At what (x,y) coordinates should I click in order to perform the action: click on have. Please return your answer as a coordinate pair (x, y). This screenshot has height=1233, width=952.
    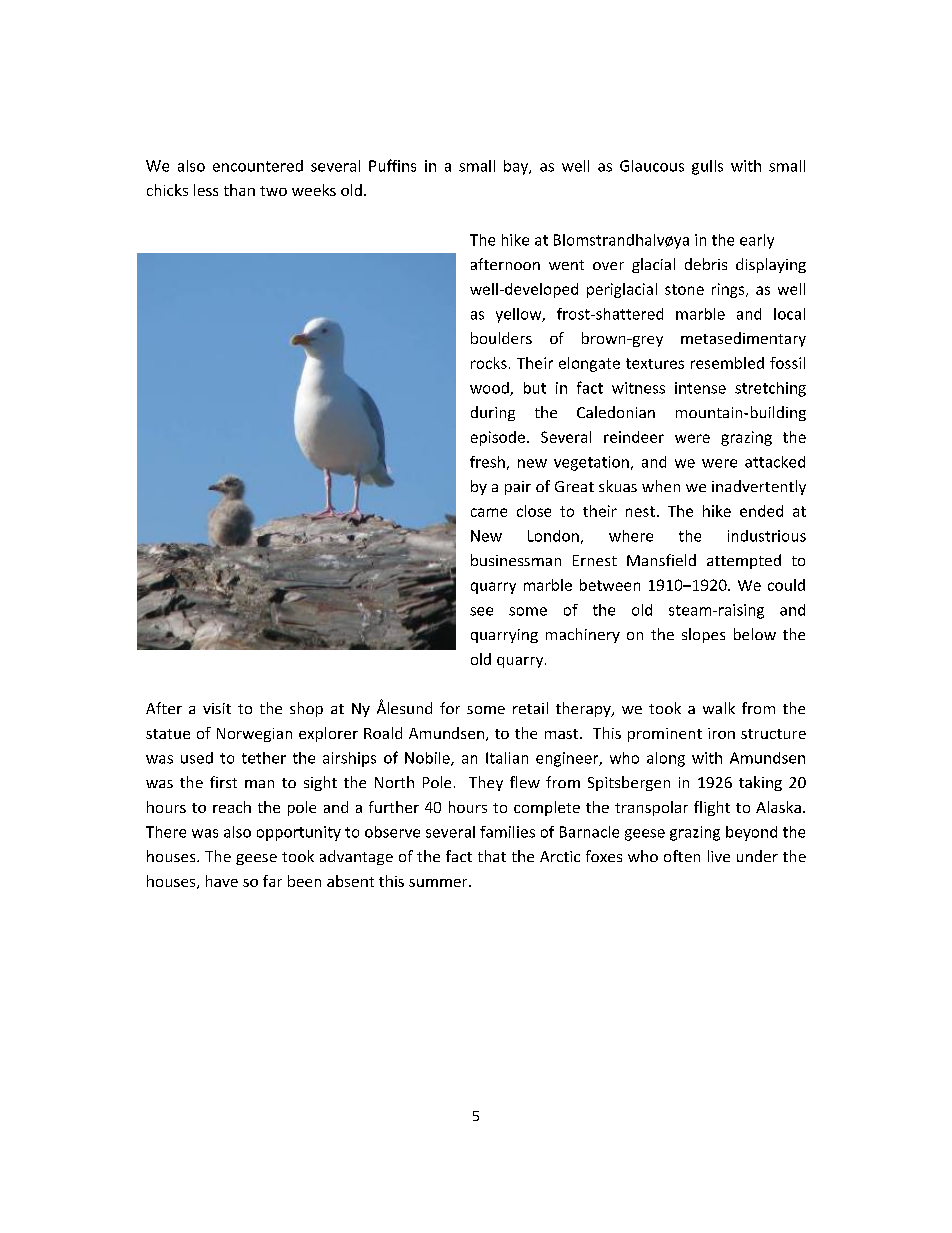
    Looking at the image, I should click on (222, 881).
